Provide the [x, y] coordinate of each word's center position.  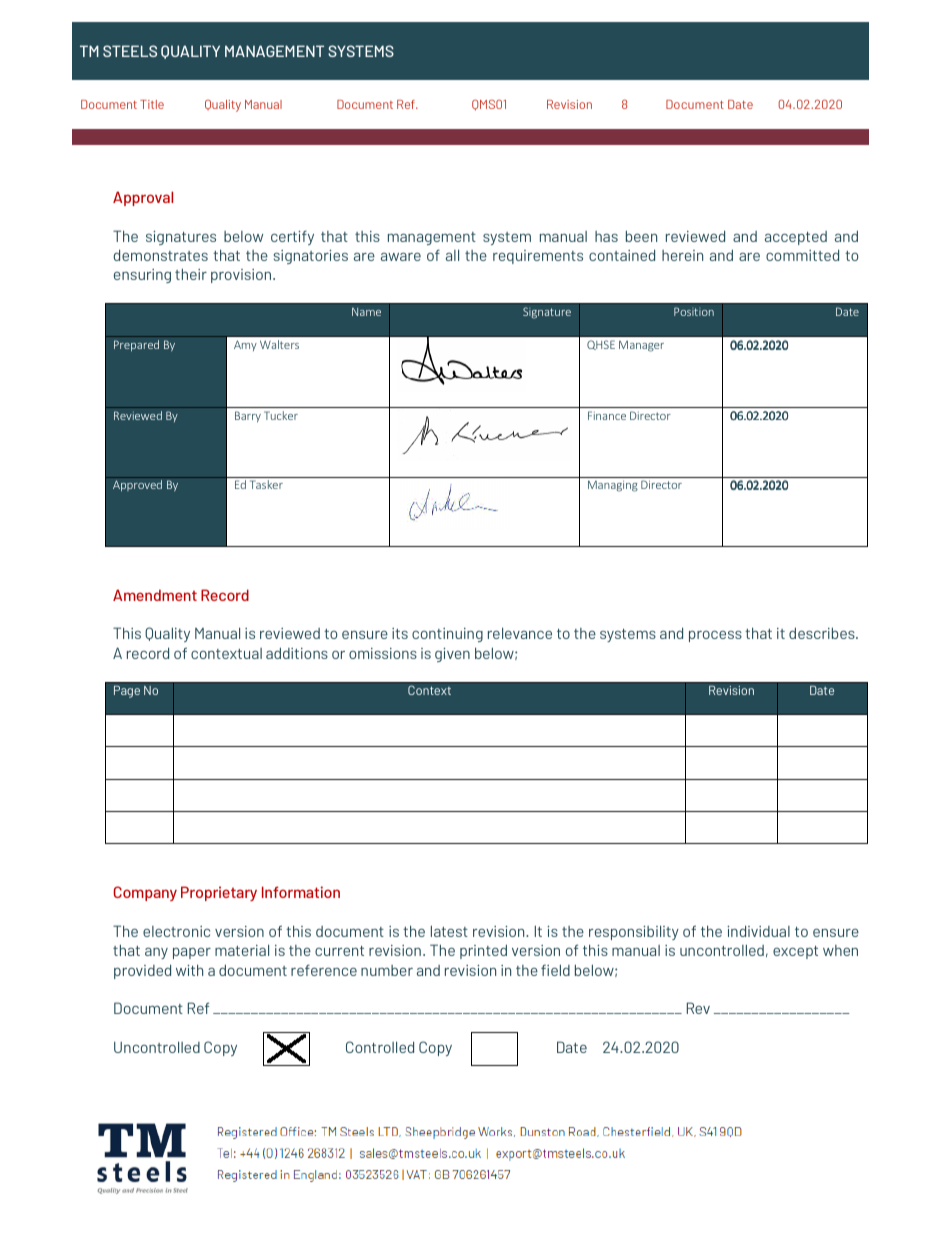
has [606, 236]
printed [483, 951]
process [715, 636]
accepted [796, 238]
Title [152, 104]
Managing [613, 486]
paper [192, 953]
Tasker [266, 484]
